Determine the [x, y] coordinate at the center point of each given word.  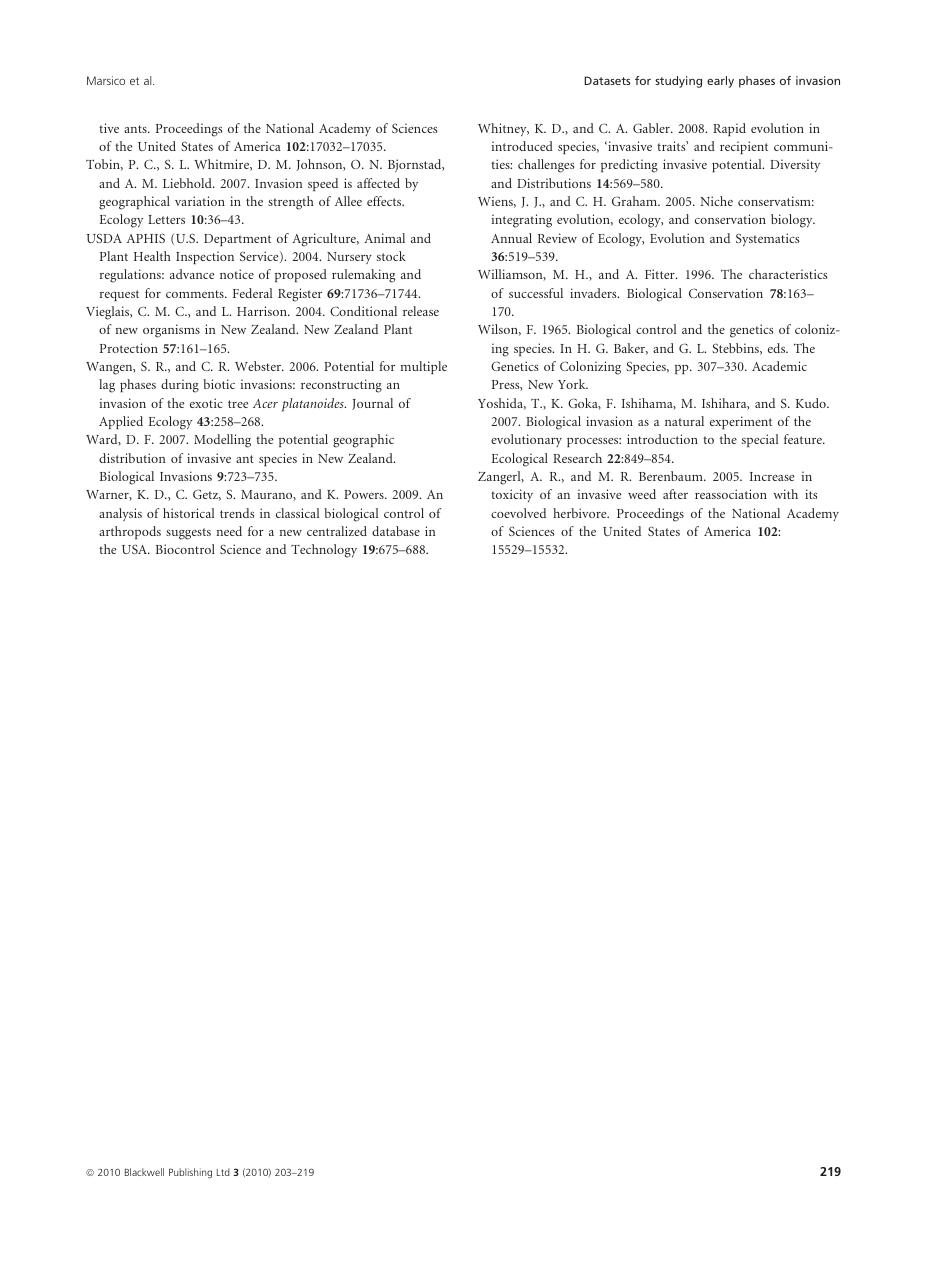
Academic [779, 366]
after [675, 494]
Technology [324, 551]
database [396, 531]
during [180, 386]
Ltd [223, 1172]
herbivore [581, 513]
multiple [424, 367]
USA [136, 549]
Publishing [190, 1173]
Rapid [729, 129]
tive [109, 128]
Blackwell [144, 1172]
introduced [522, 146]
